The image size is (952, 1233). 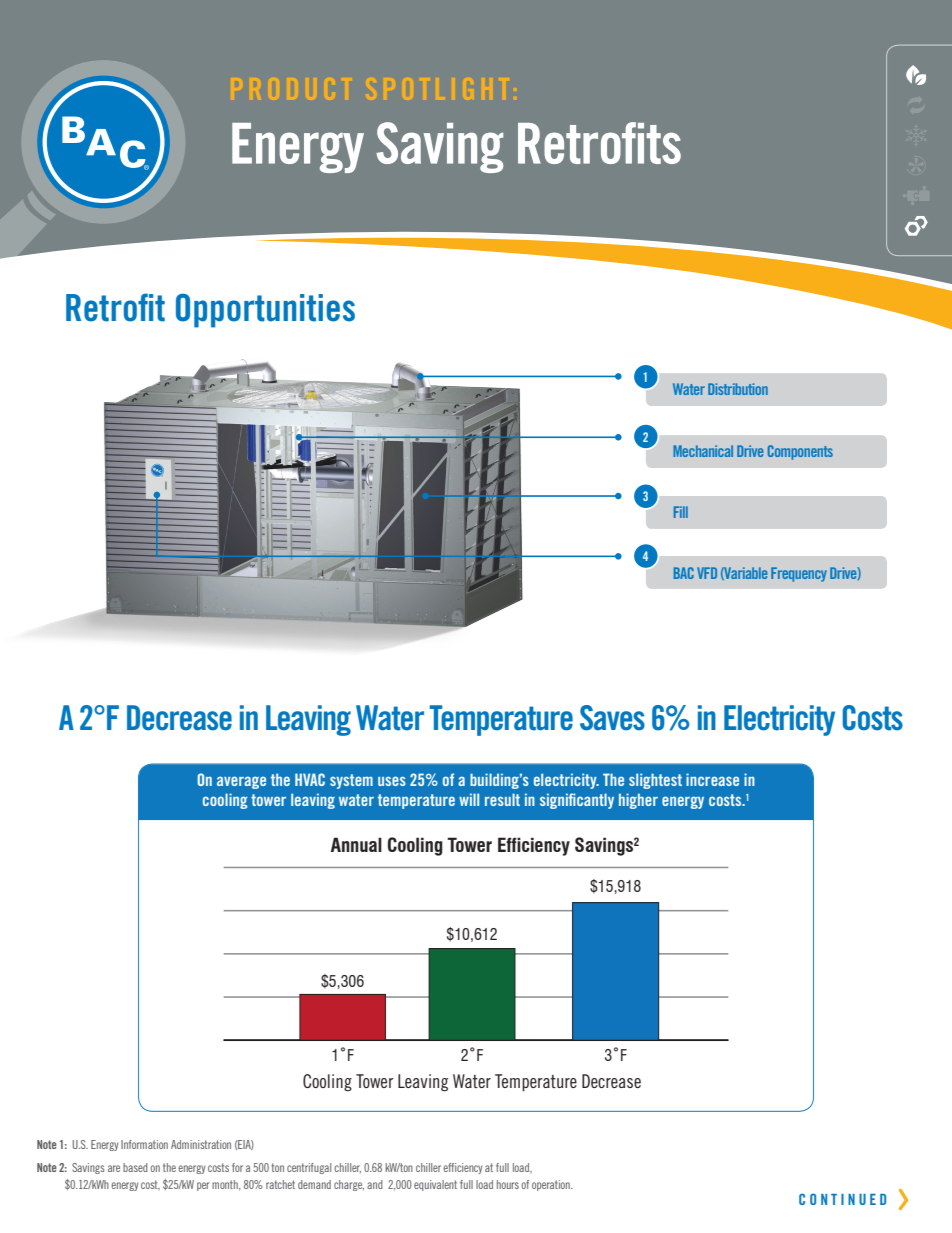 I want to click on higher, so click(x=638, y=801).
